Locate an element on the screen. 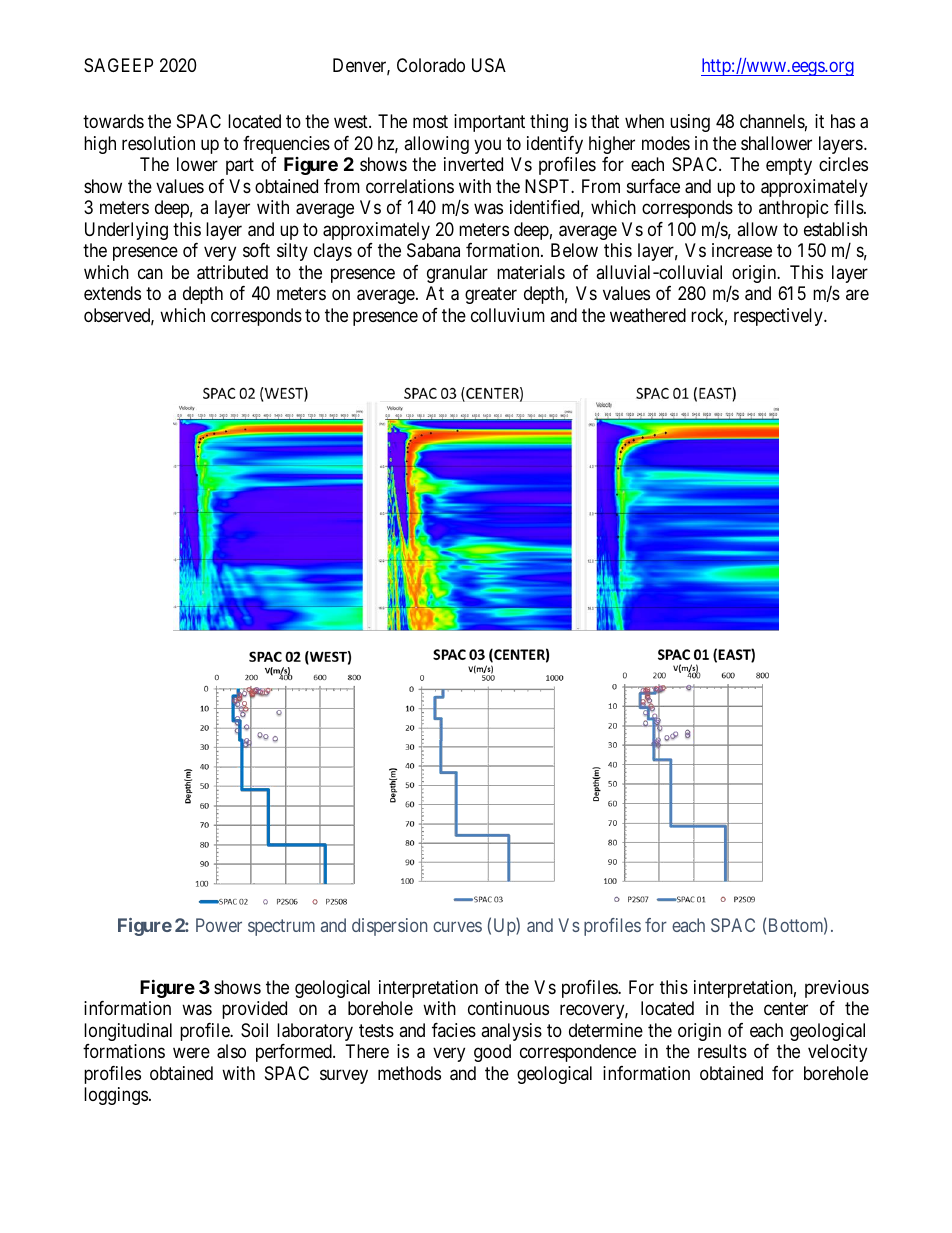 Image resolution: width=952 pixels, height=1233 pixels. were is located at coordinates (191, 1052).
